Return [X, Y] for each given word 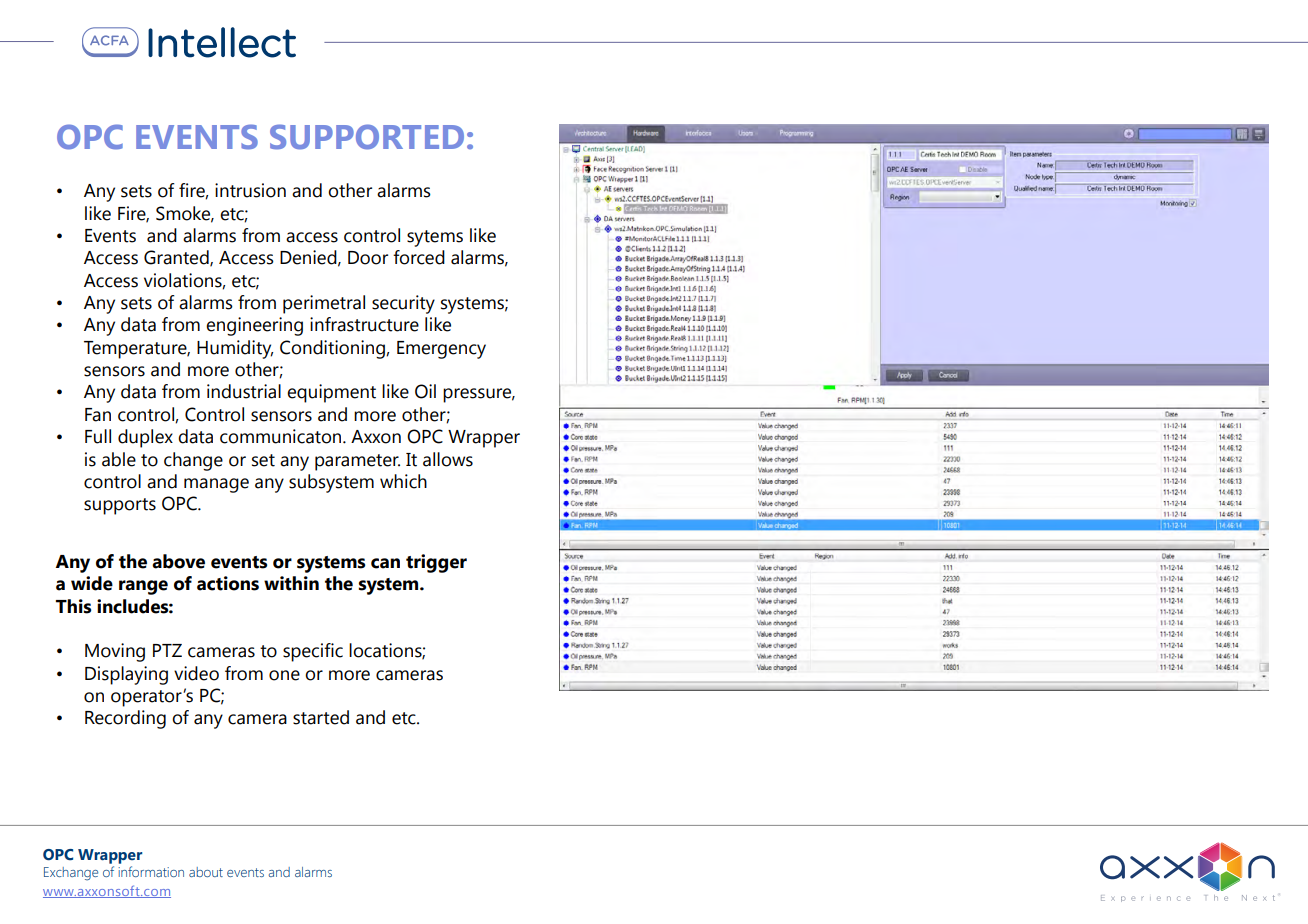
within [291, 583]
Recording [125, 719]
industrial [244, 391]
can [385, 563]
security [403, 304]
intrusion [250, 190]
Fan [98, 415]
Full [98, 436]
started [321, 717]
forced [419, 257]
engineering [254, 326]
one [284, 675]
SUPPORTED [367, 137]
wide [92, 583]
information [151, 871]
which [403, 481]
